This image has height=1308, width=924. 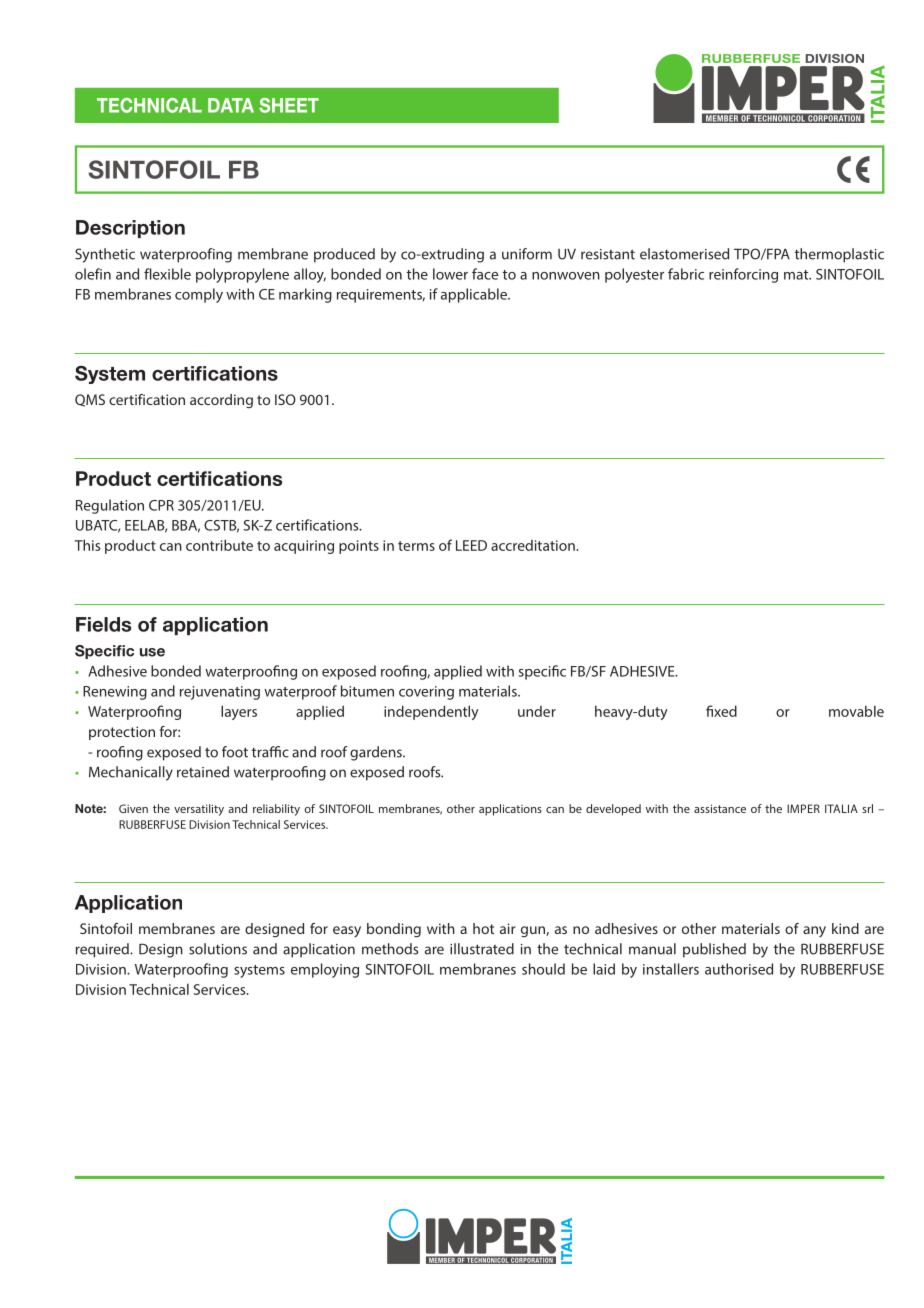 What do you see at coordinates (219, 545) in the image?
I see `contribute` at bounding box center [219, 545].
